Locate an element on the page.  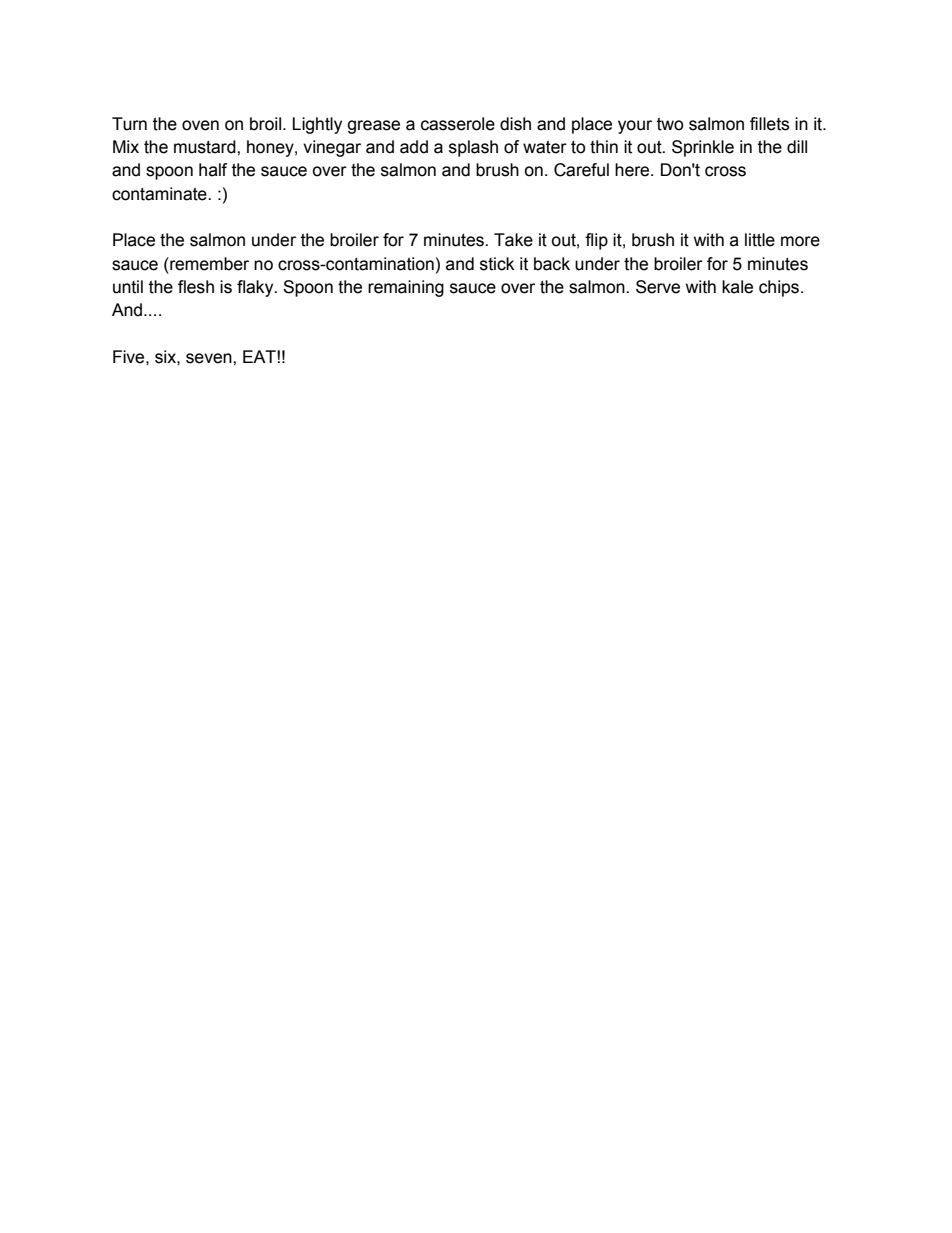
here is located at coordinates (633, 170).
